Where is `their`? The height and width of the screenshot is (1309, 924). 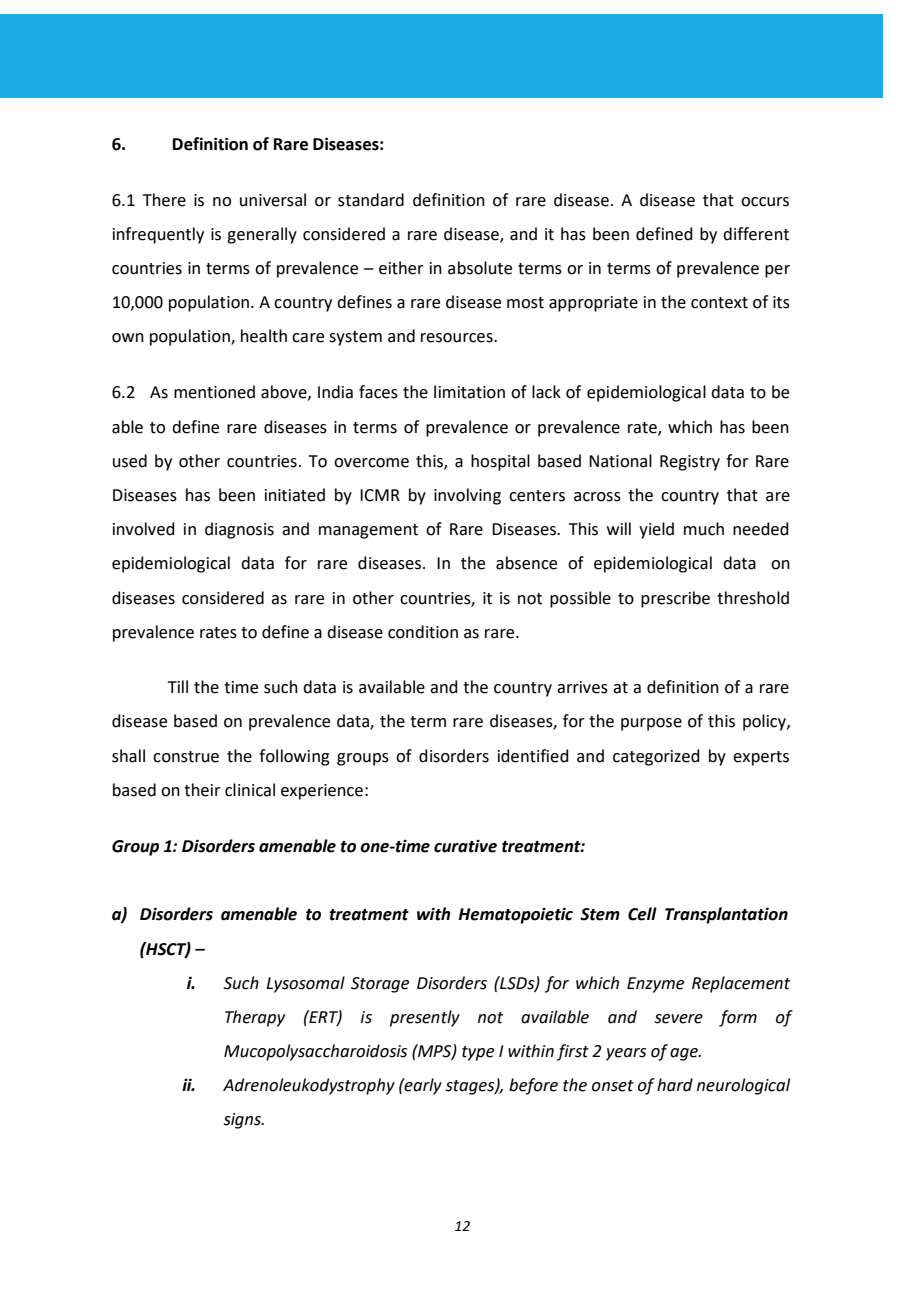
their is located at coordinates (202, 790).
